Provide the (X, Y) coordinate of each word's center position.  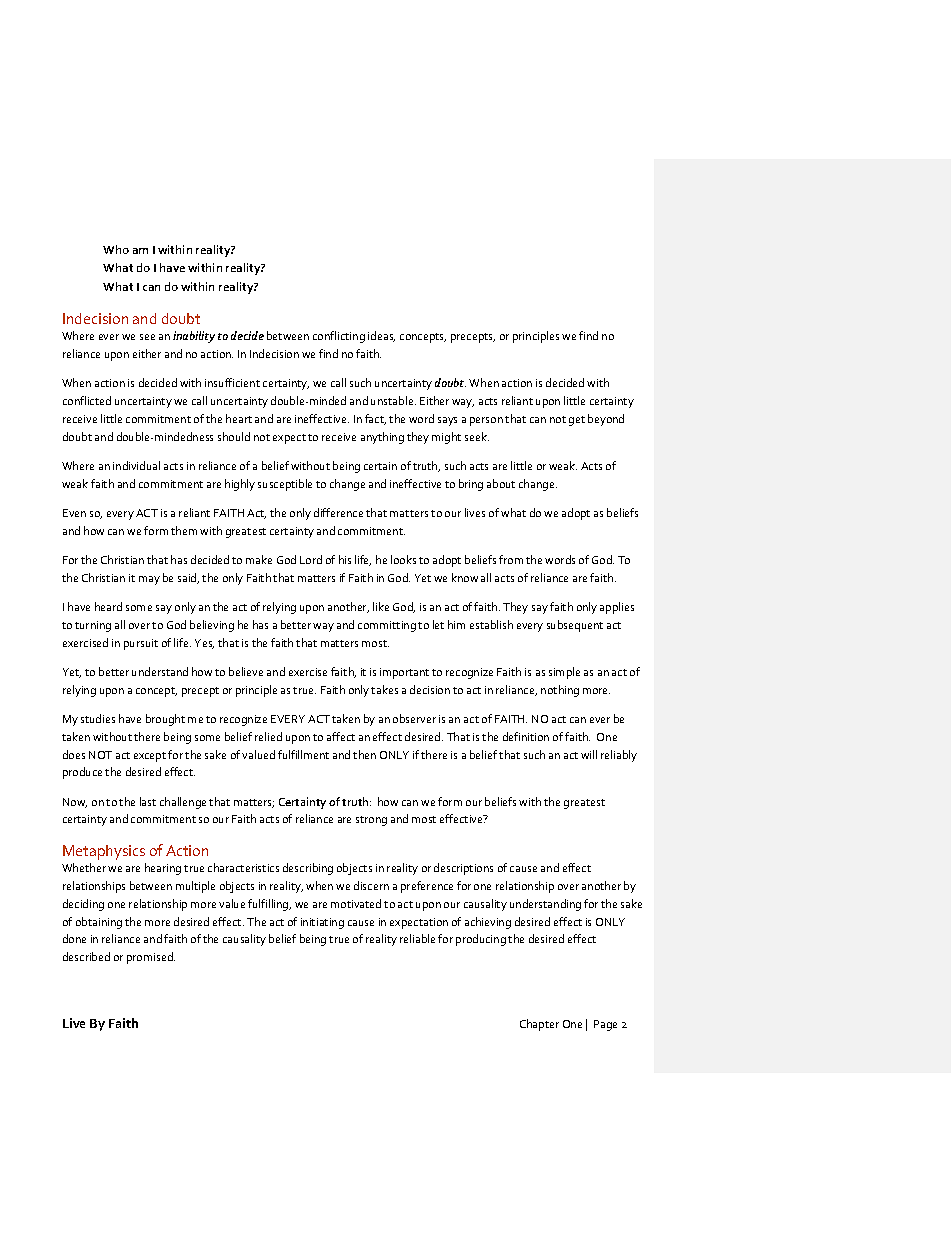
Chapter (539, 1025)
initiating (322, 923)
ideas (381, 336)
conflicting (339, 337)
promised (151, 958)
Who (116, 249)
